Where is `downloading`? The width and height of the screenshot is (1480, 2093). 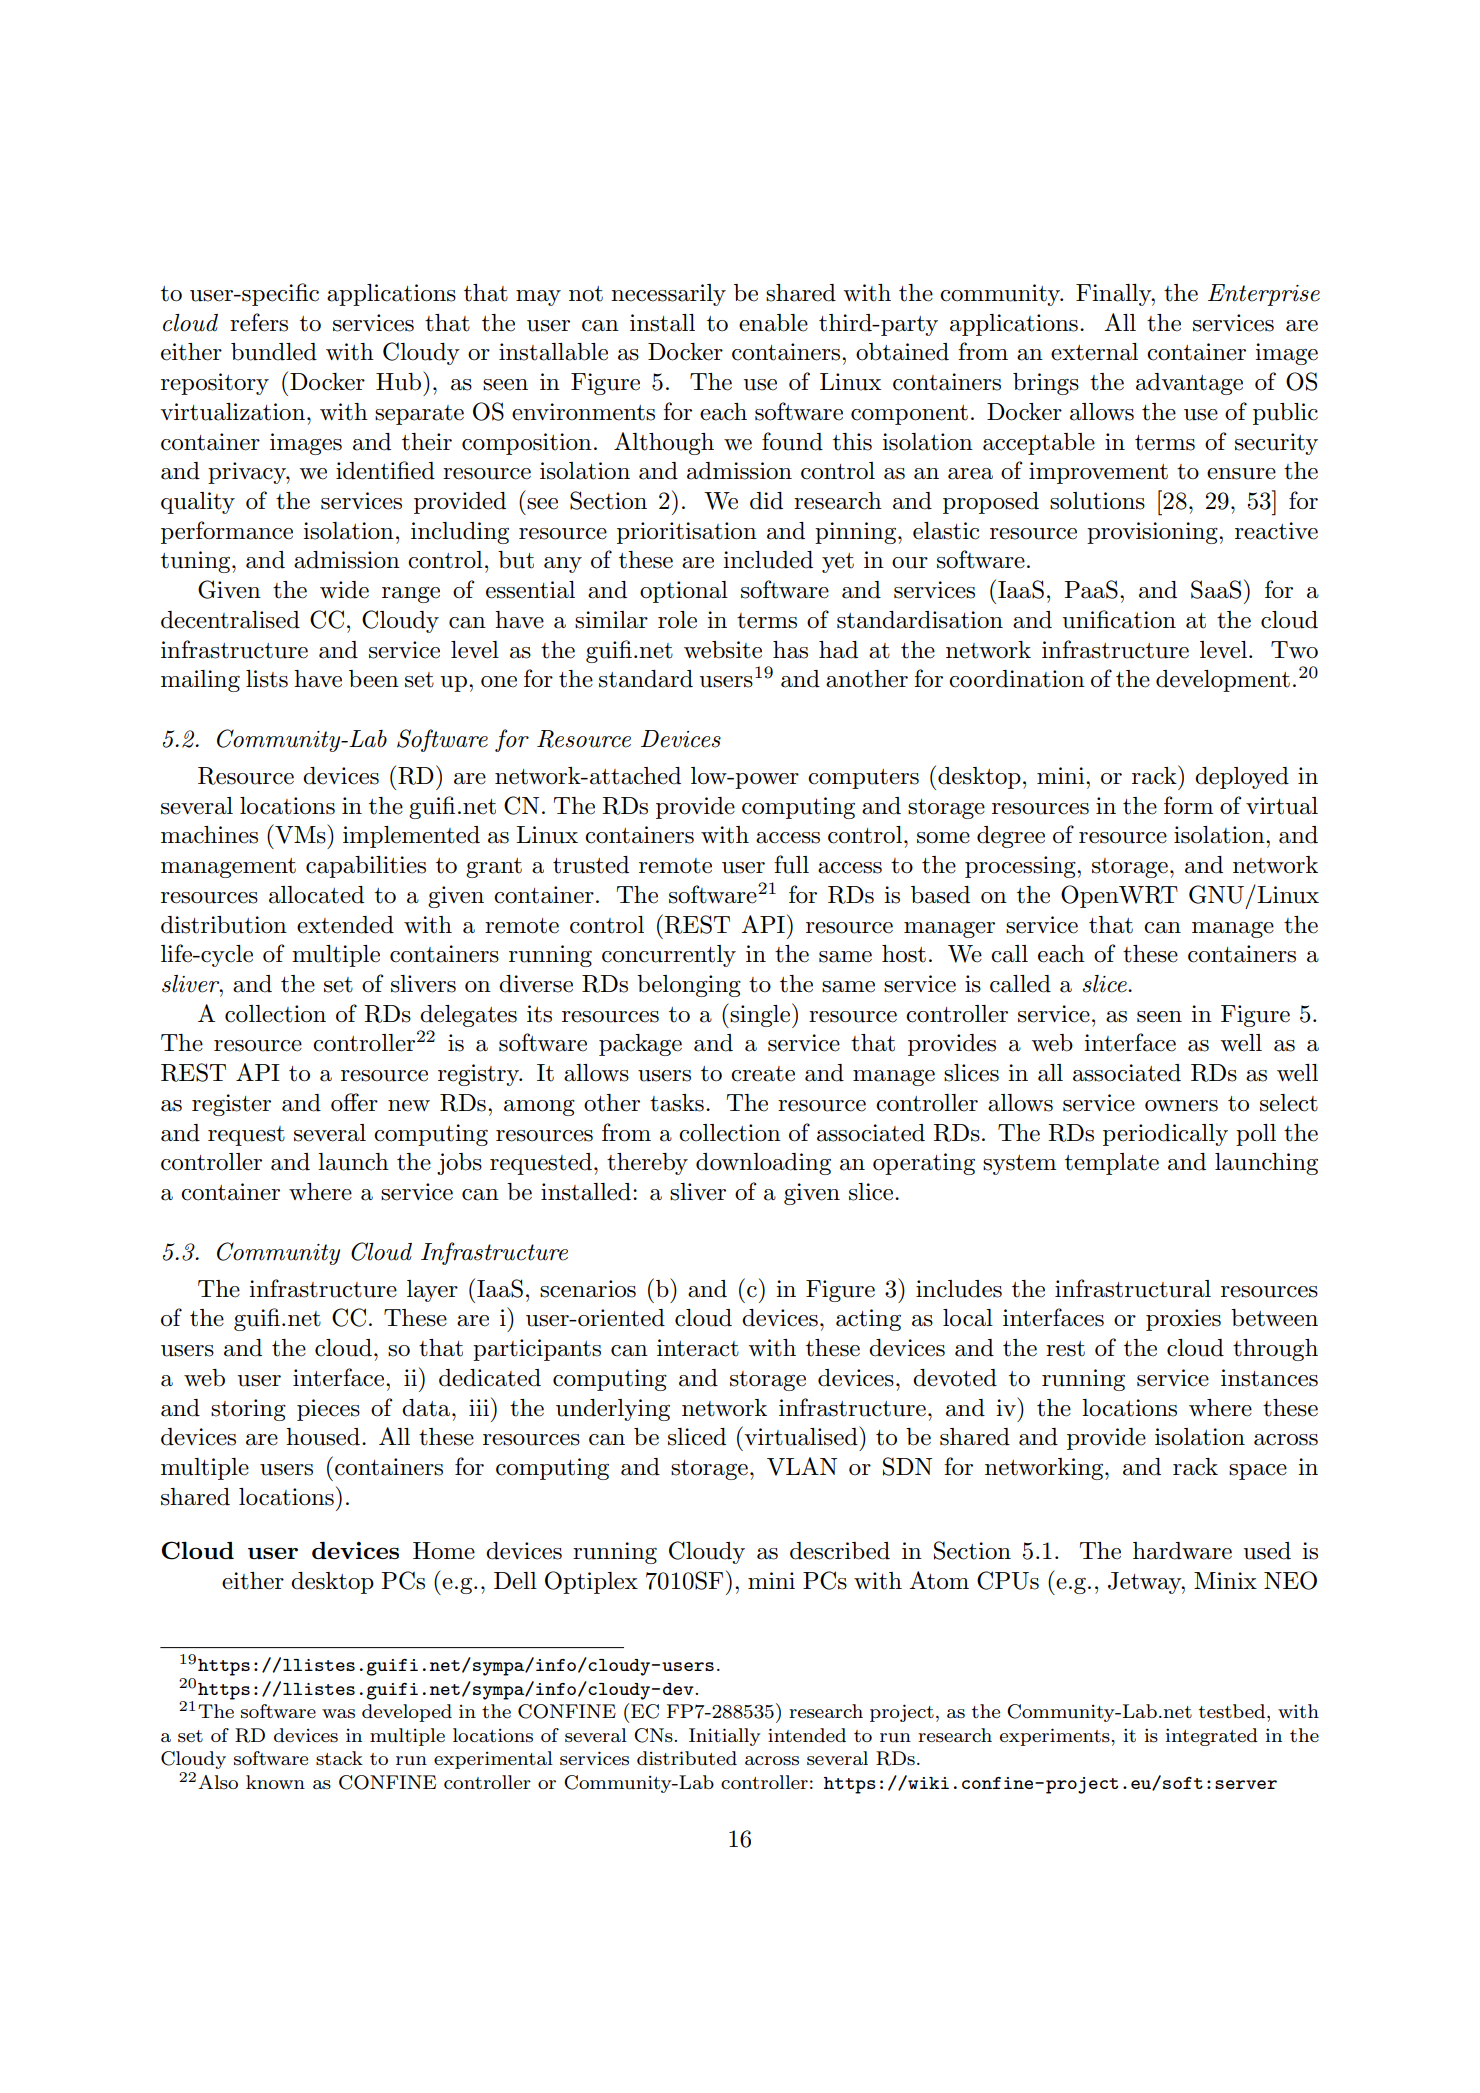
downloading is located at coordinates (763, 1164).
